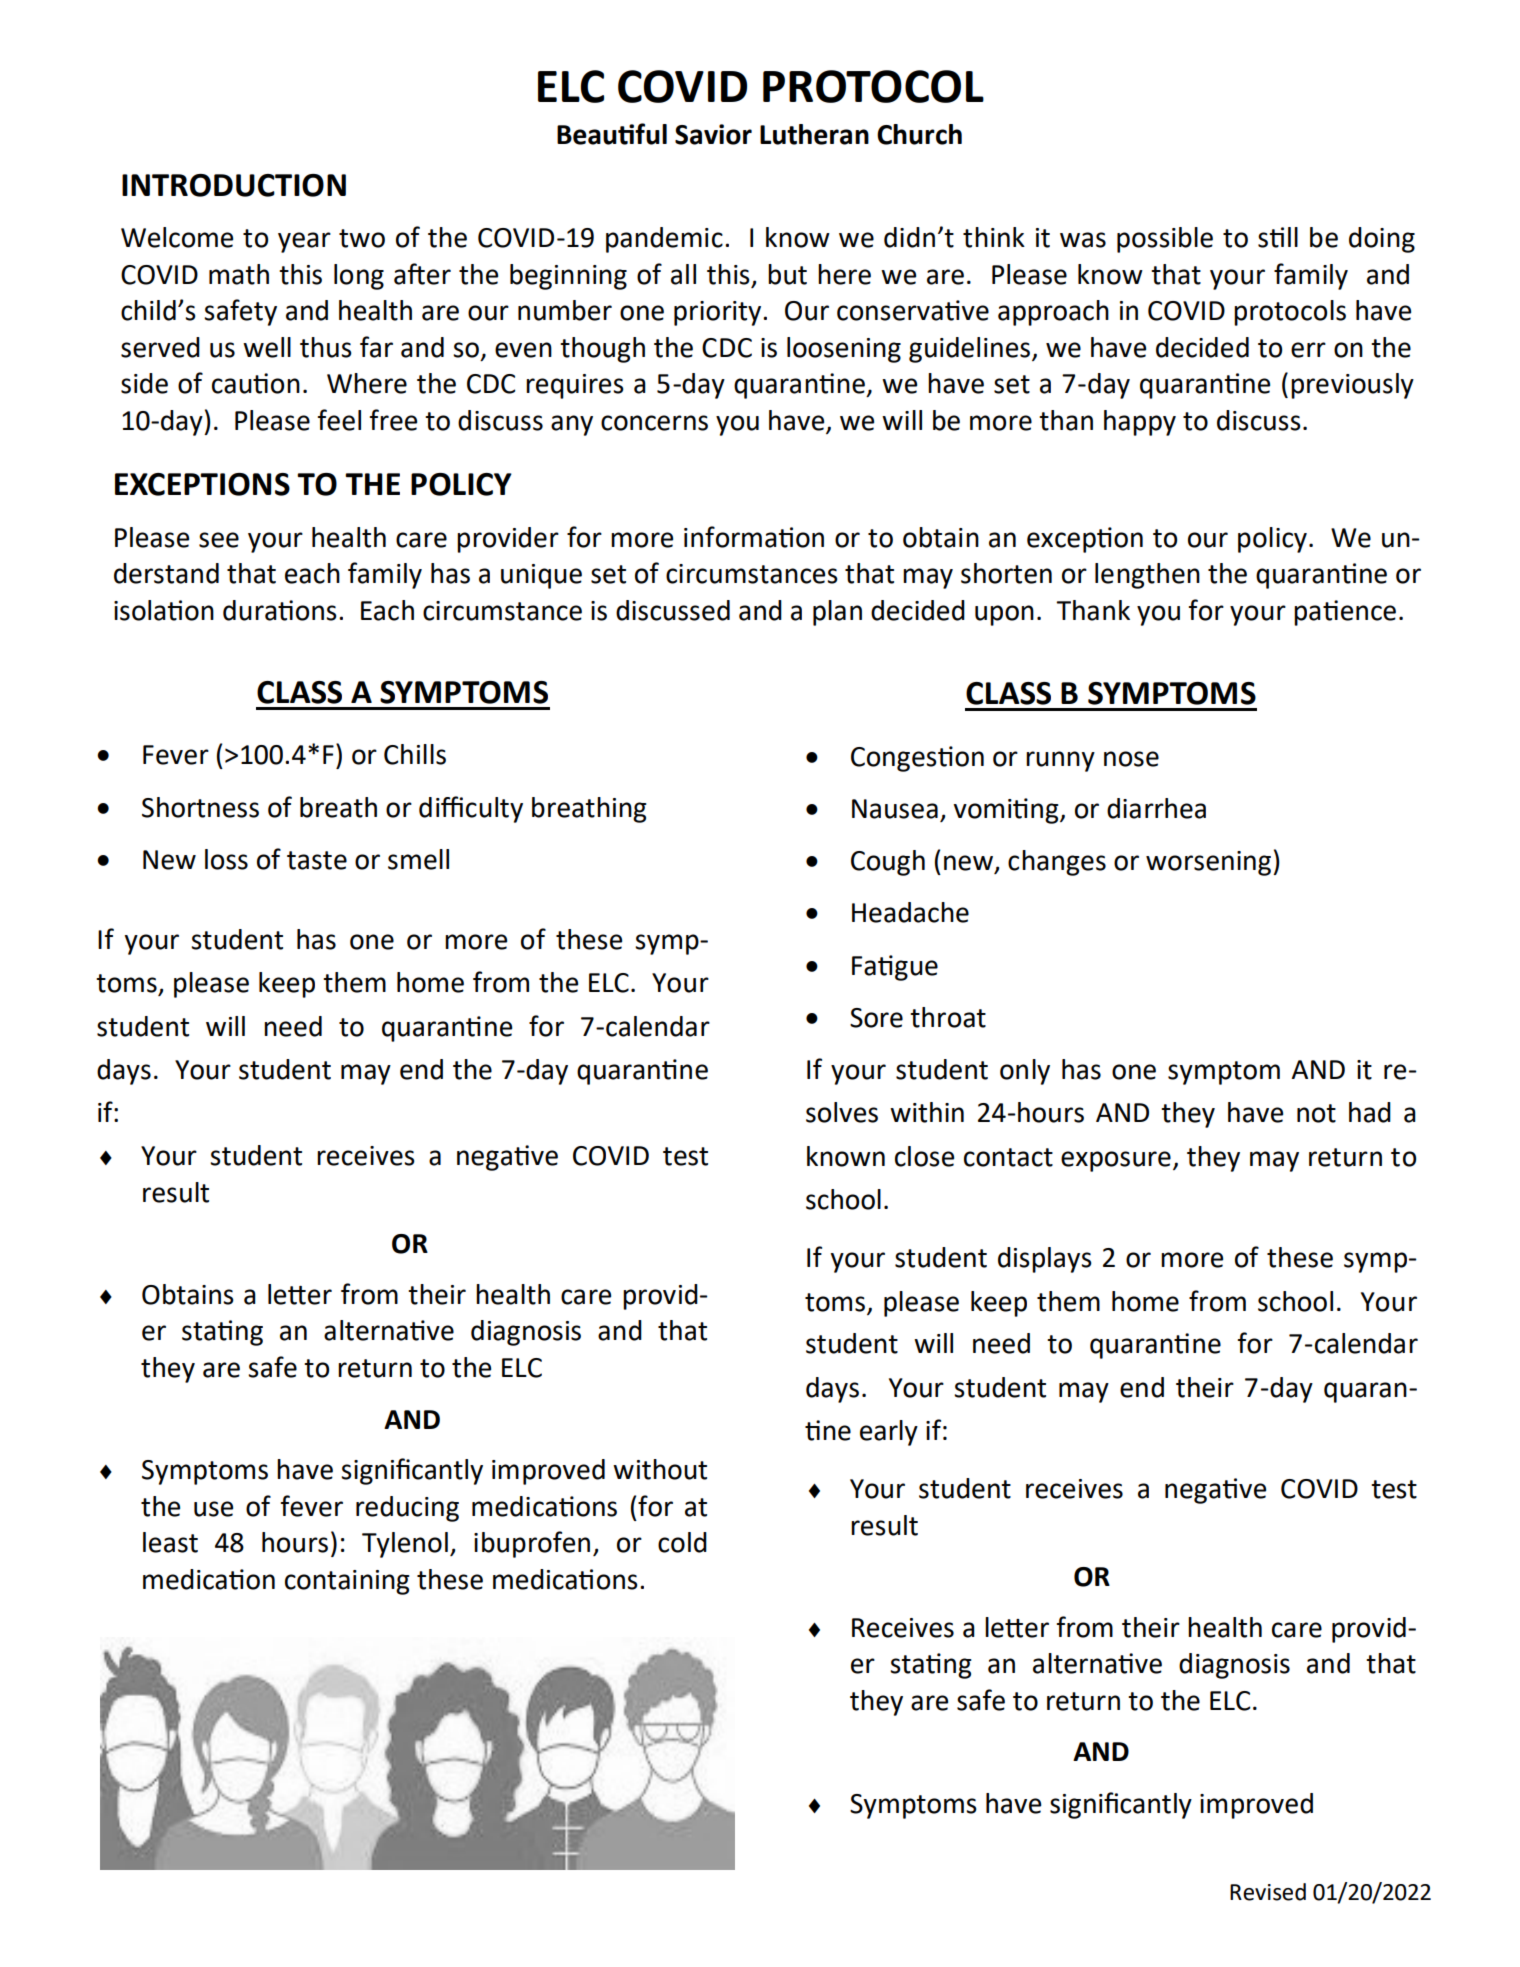  Describe the element at coordinates (1268, 1892) in the screenshot. I see `Revised` at that location.
